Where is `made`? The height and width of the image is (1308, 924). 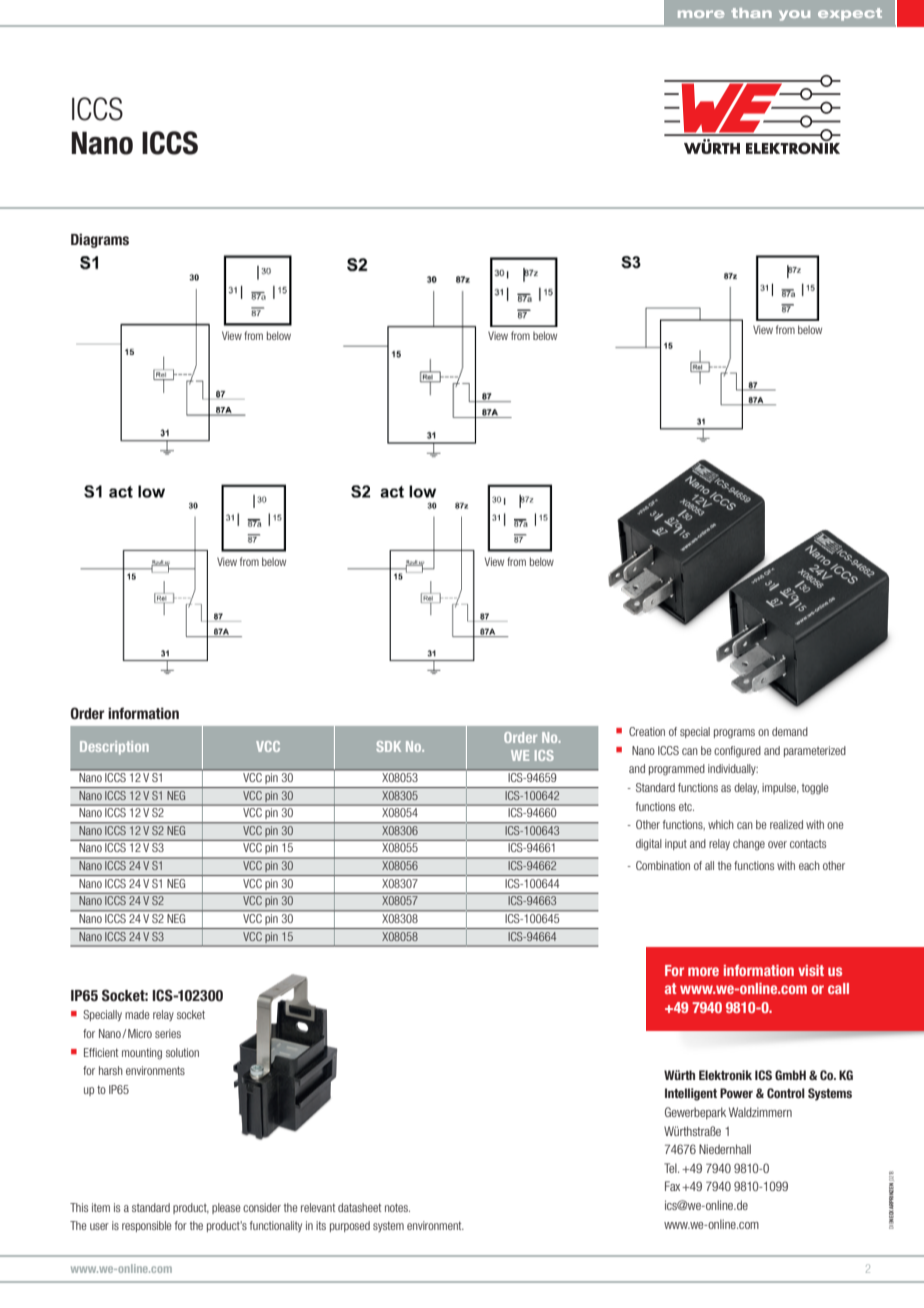
made is located at coordinates (137, 1014).
